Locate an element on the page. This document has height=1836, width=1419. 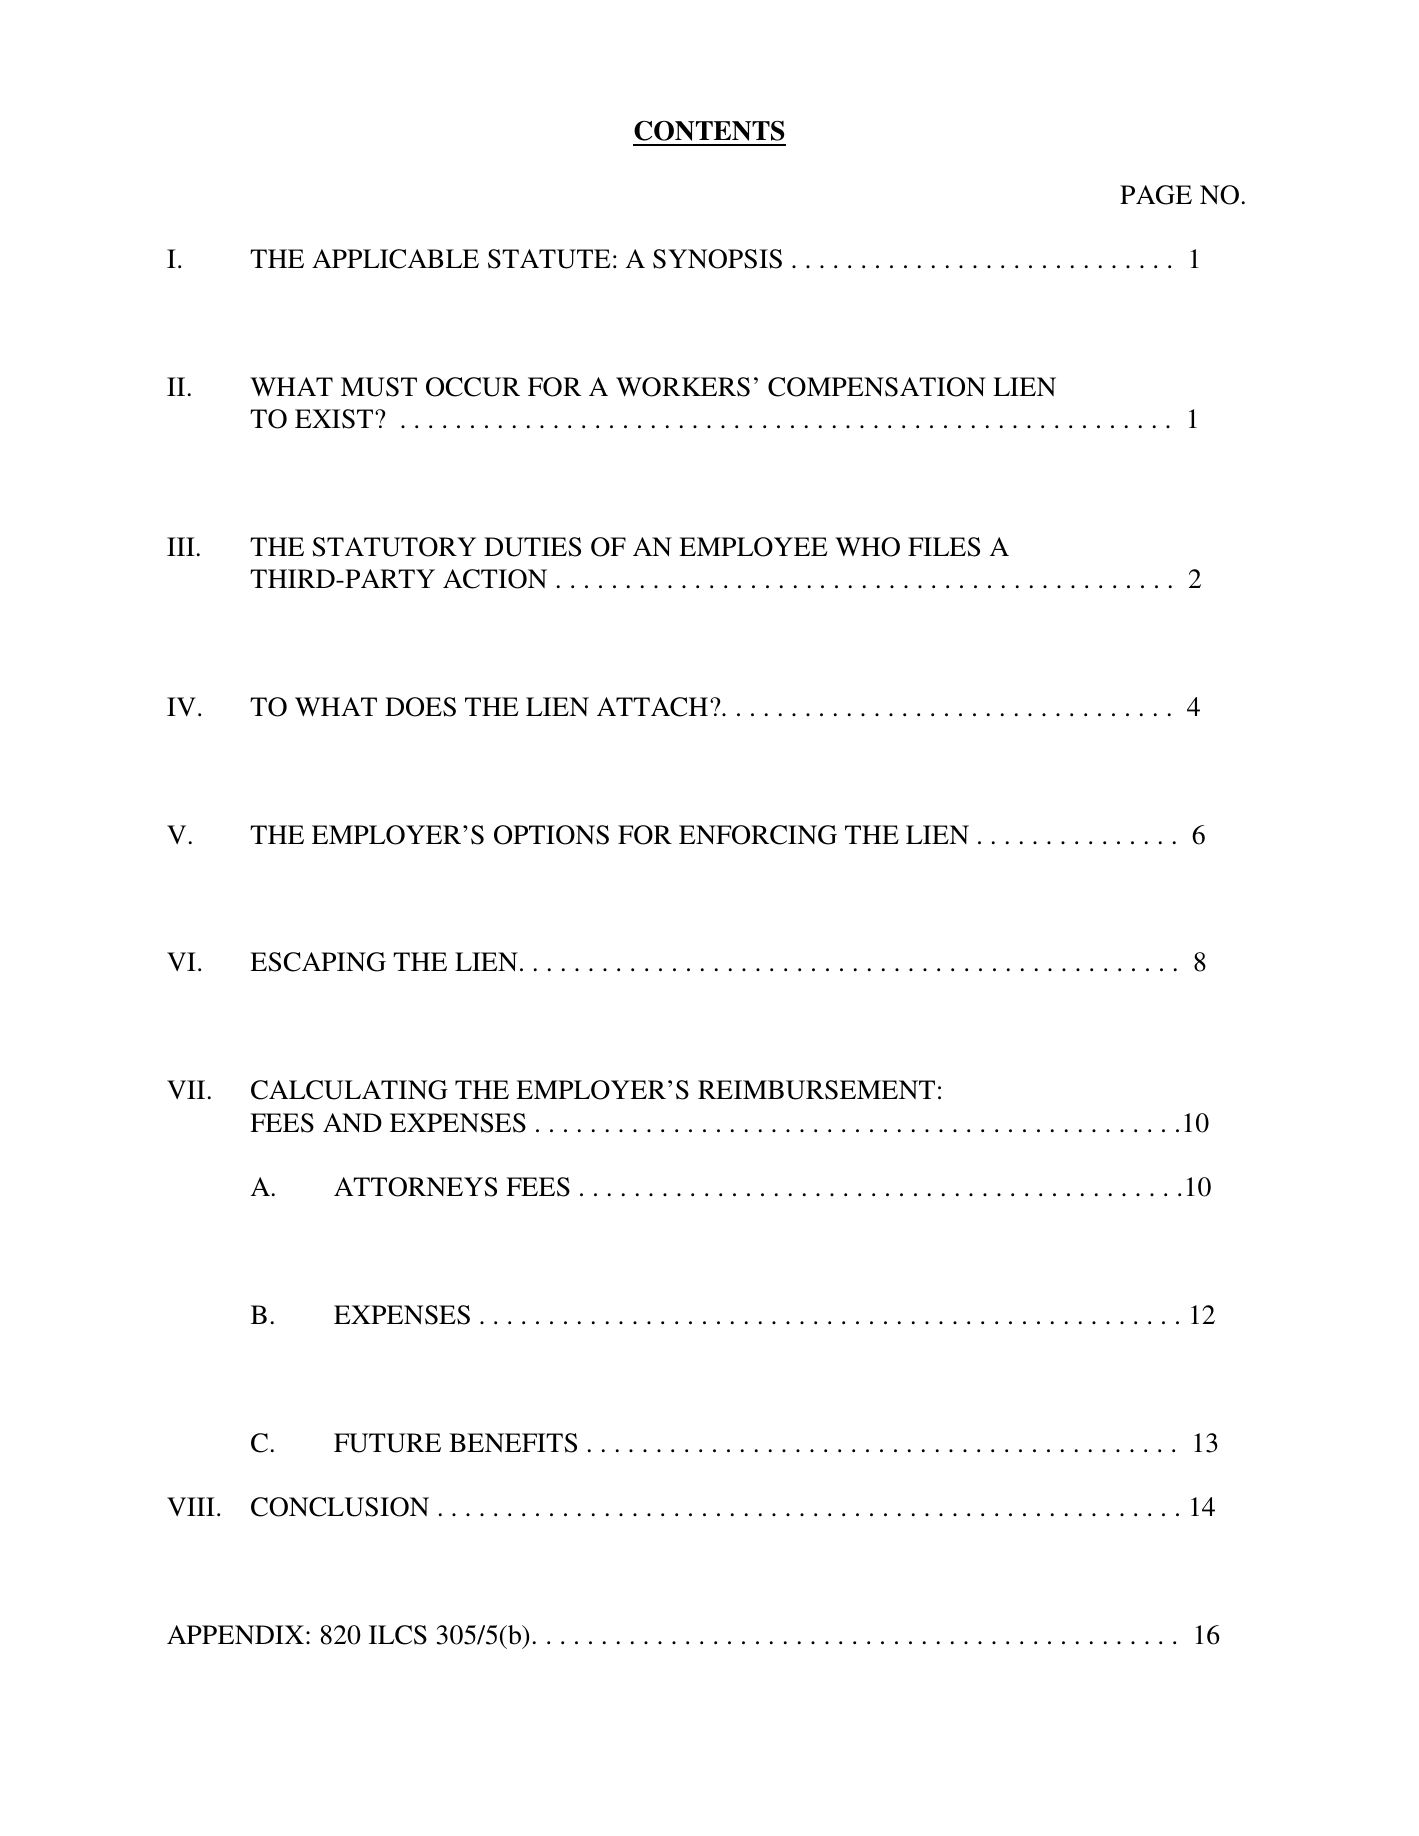
FILES is located at coordinates (944, 547).
